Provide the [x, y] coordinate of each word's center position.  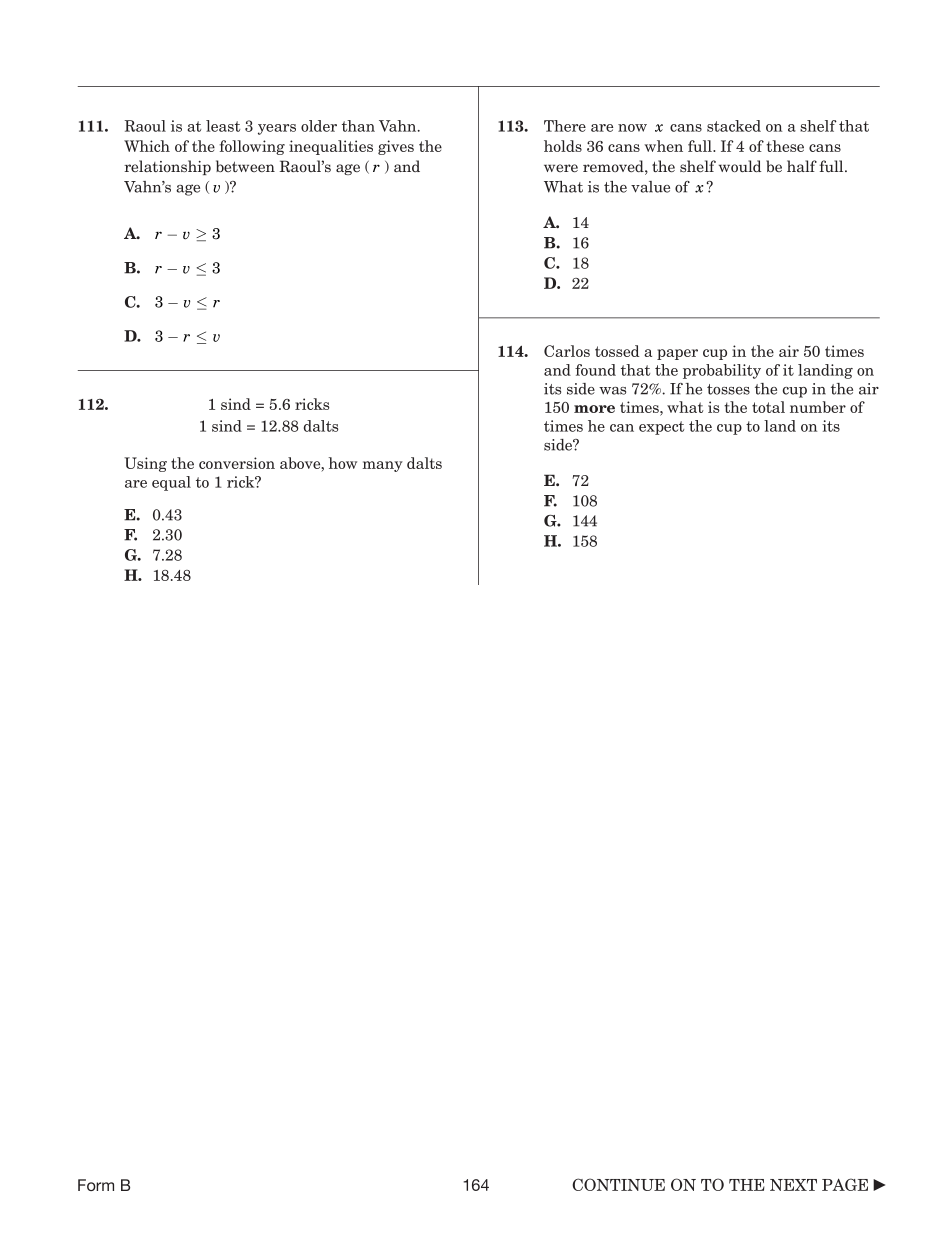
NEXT [793, 1185]
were [561, 168]
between [245, 166]
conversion [237, 463]
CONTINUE [618, 1184]
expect [661, 428]
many [382, 466]
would [740, 166]
